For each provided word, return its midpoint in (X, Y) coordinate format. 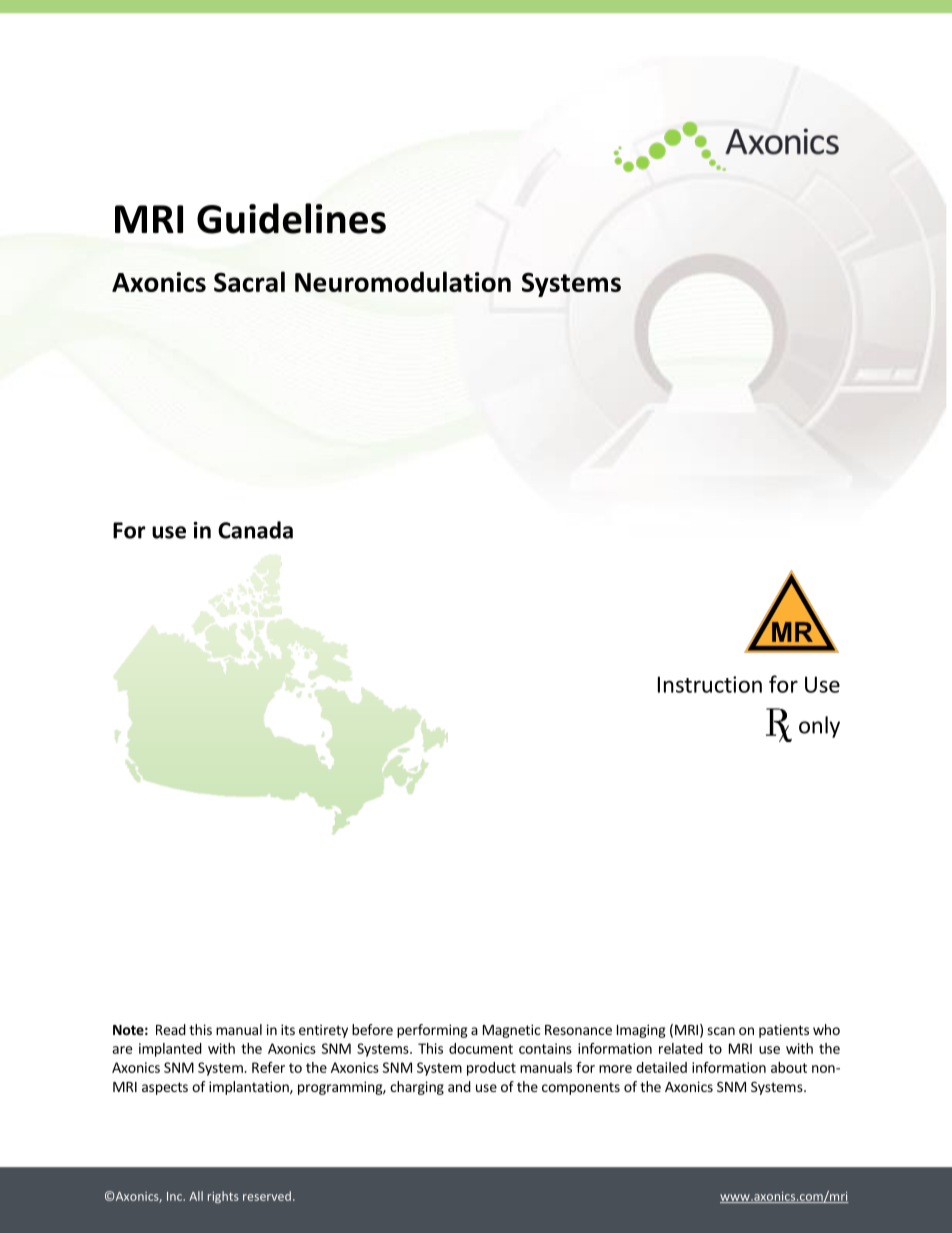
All (196, 1196)
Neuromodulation (403, 281)
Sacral (249, 281)
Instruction (710, 684)
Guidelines (291, 218)
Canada (255, 530)
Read (171, 1029)
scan (721, 1031)
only (819, 727)
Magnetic (511, 1031)
